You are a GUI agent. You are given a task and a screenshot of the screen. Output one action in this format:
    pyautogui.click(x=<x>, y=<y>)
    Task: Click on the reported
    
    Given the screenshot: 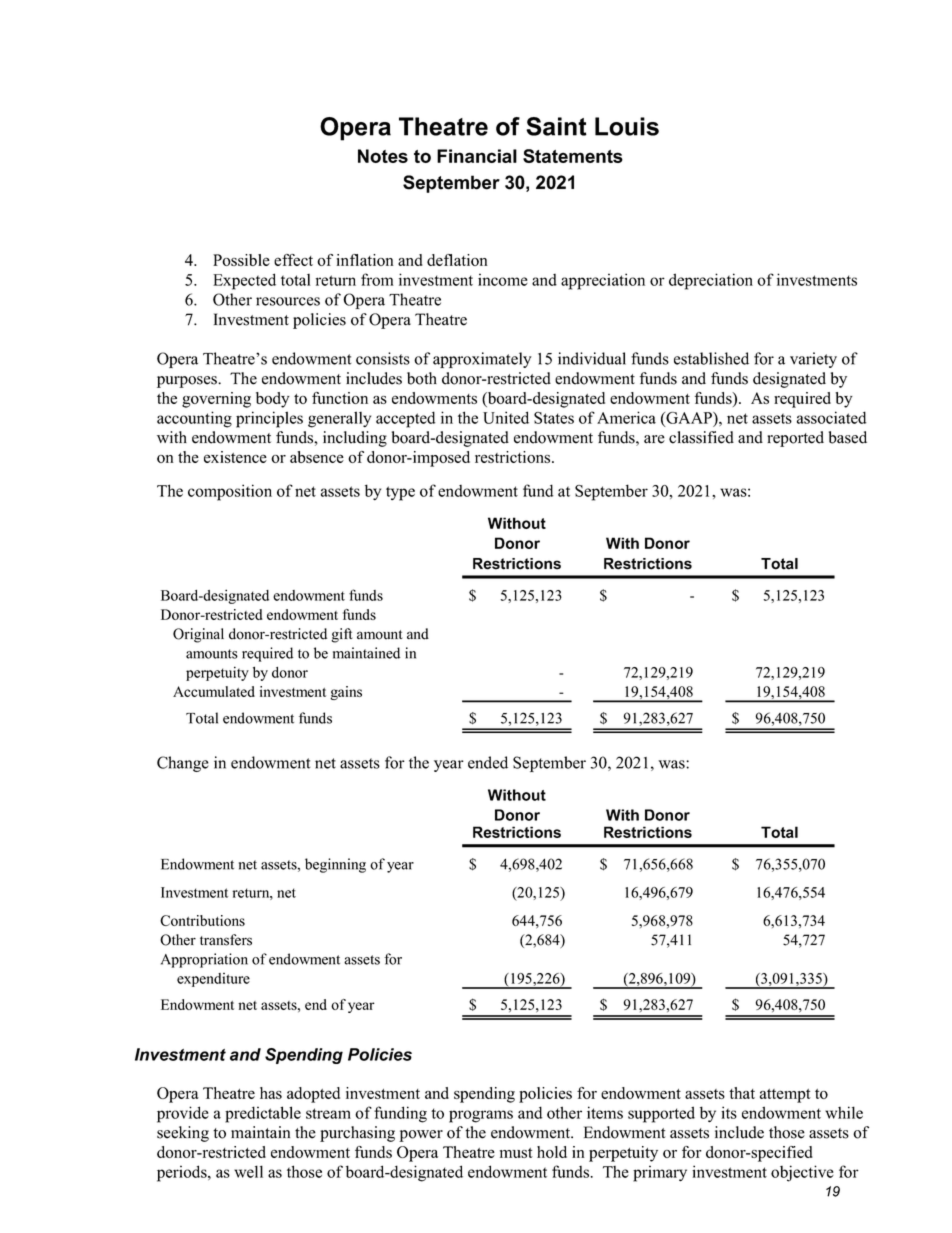 What is the action you would take?
    pyautogui.click(x=795, y=439)
